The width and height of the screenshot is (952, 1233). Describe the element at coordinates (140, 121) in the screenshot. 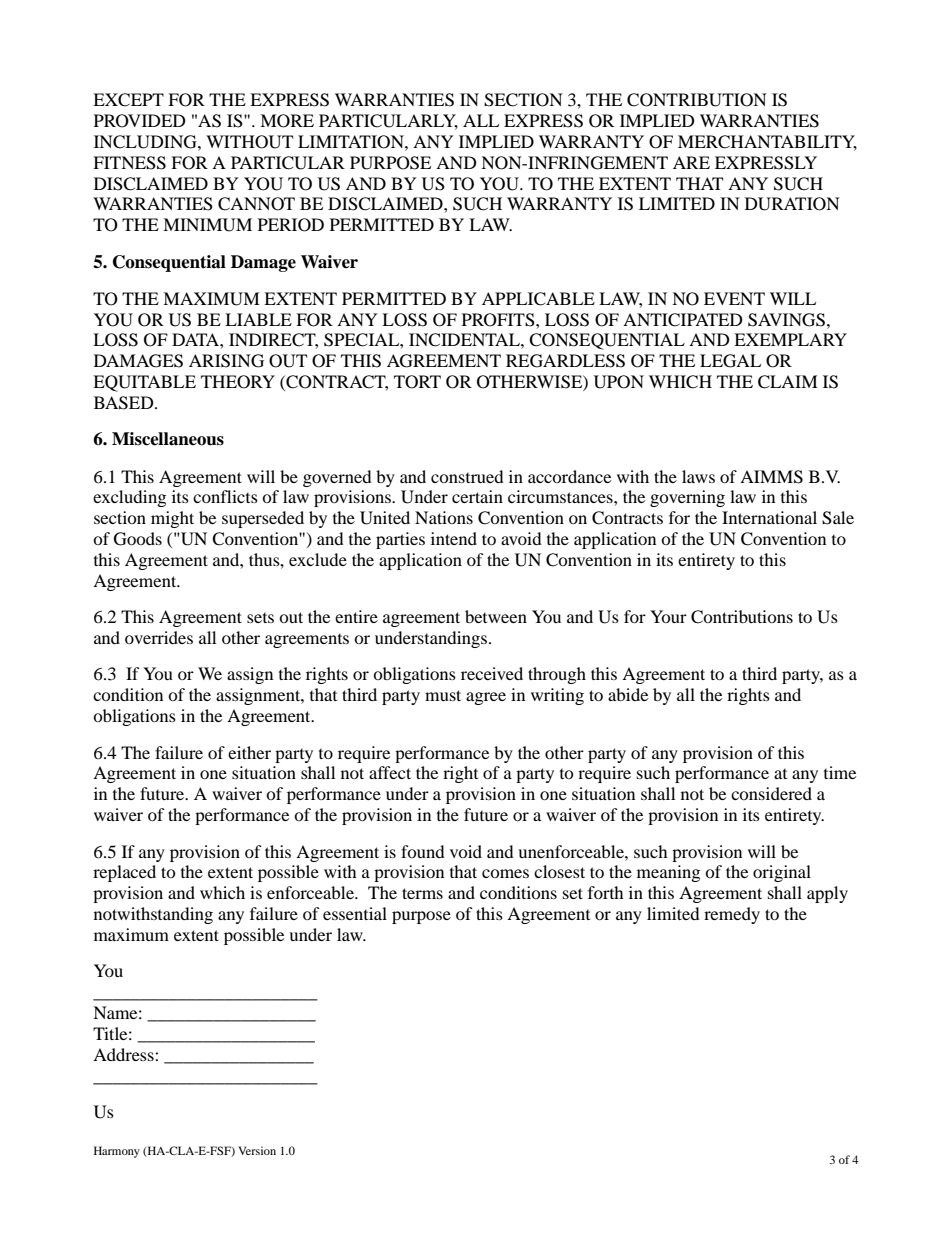

I see `PROVIDED` at that location.
